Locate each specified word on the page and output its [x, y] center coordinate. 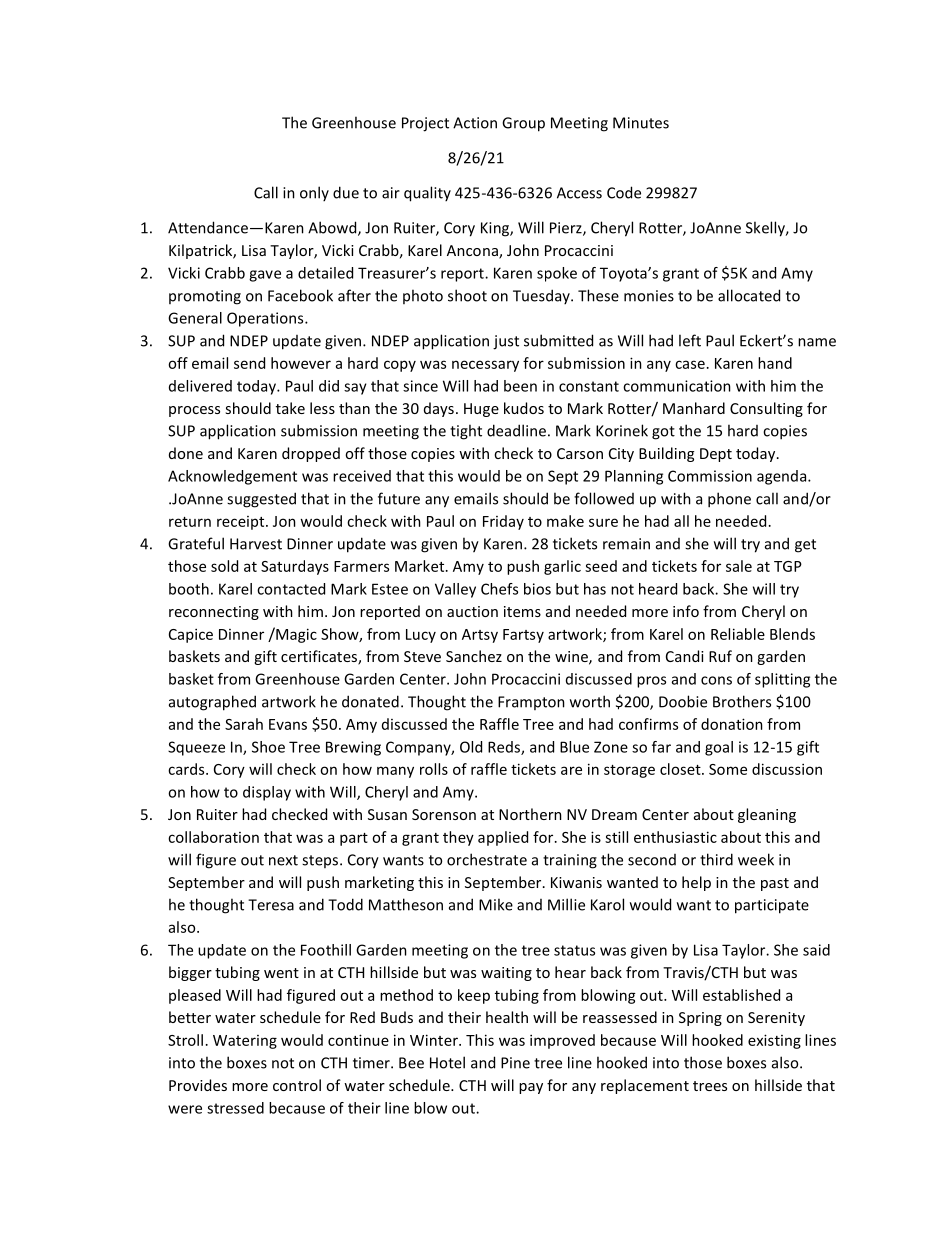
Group [523, 124]
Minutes [641, 123]
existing [774, 1041]
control [297, 1085]
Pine [515, 1063]
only [314, 193]
